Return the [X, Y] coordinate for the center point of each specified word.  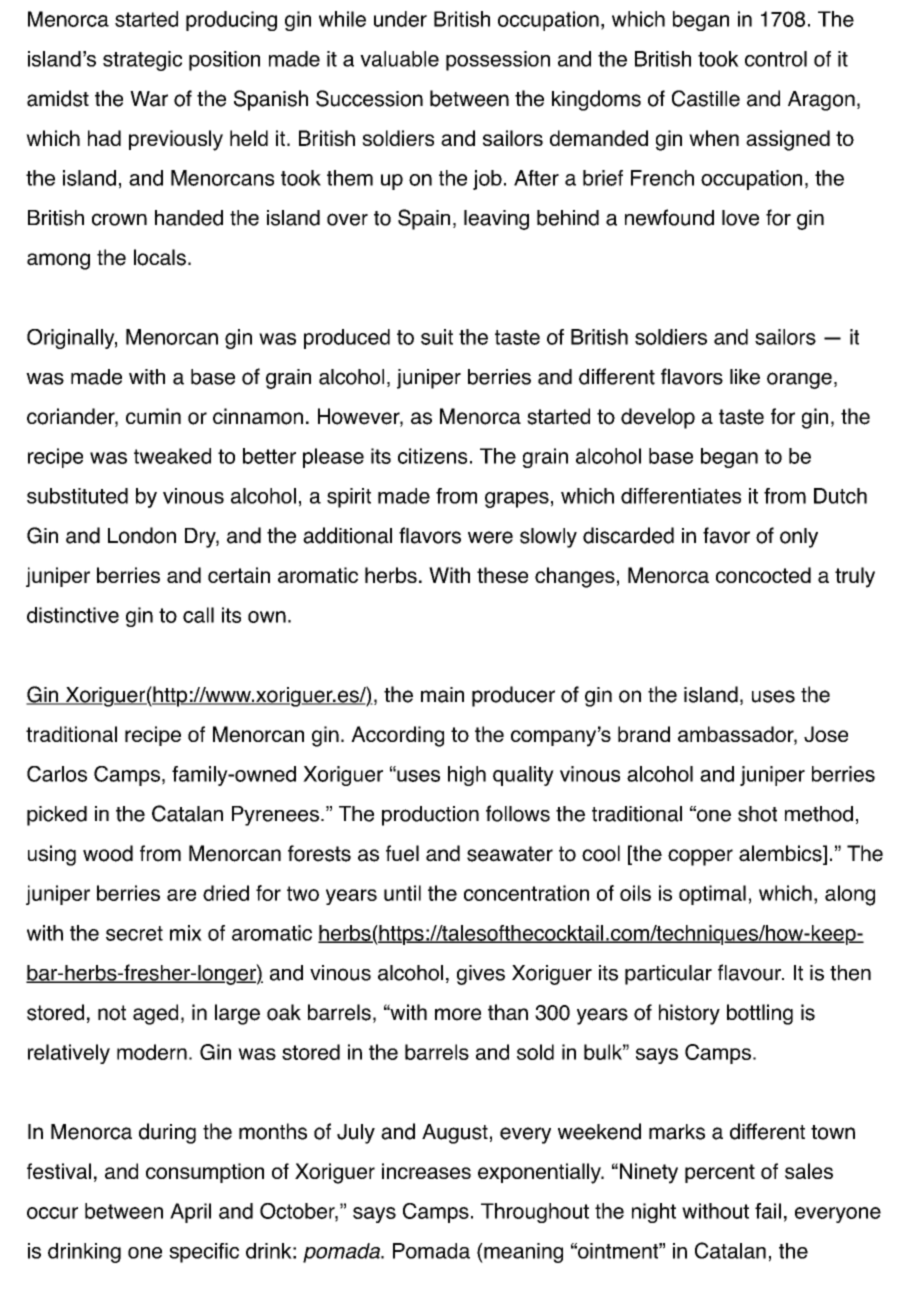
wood [108, 853]
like [745, 377]
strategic [142, 61]
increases [426, 1171]
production [430, 816]
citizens [432, 456]
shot [757, 814]
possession [498, 61]
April [190, 1213]
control [776, 59]
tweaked [172, 456]
